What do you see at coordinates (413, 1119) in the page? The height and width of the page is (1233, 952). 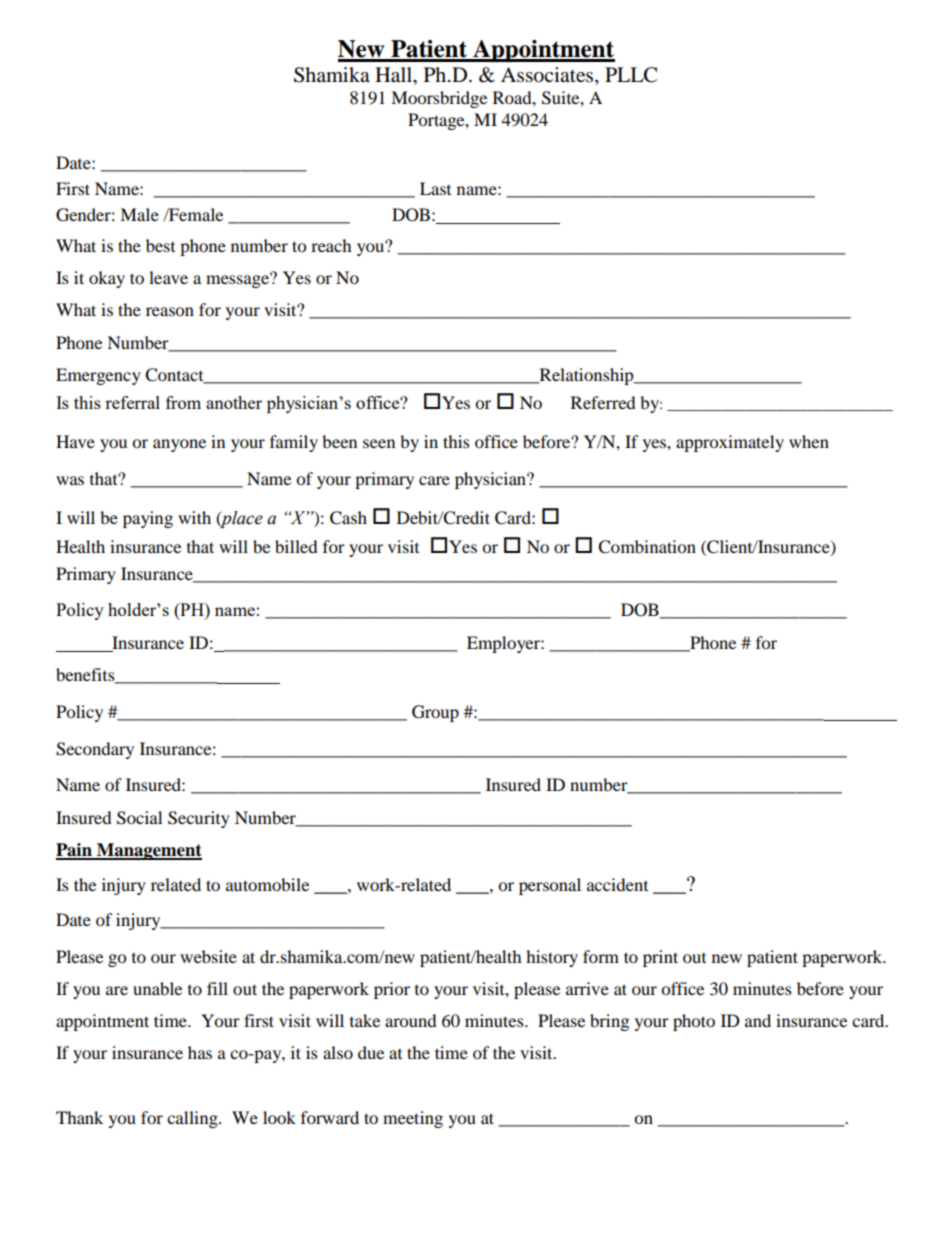 I see `meeting` at bounding box center [413, 1119].
